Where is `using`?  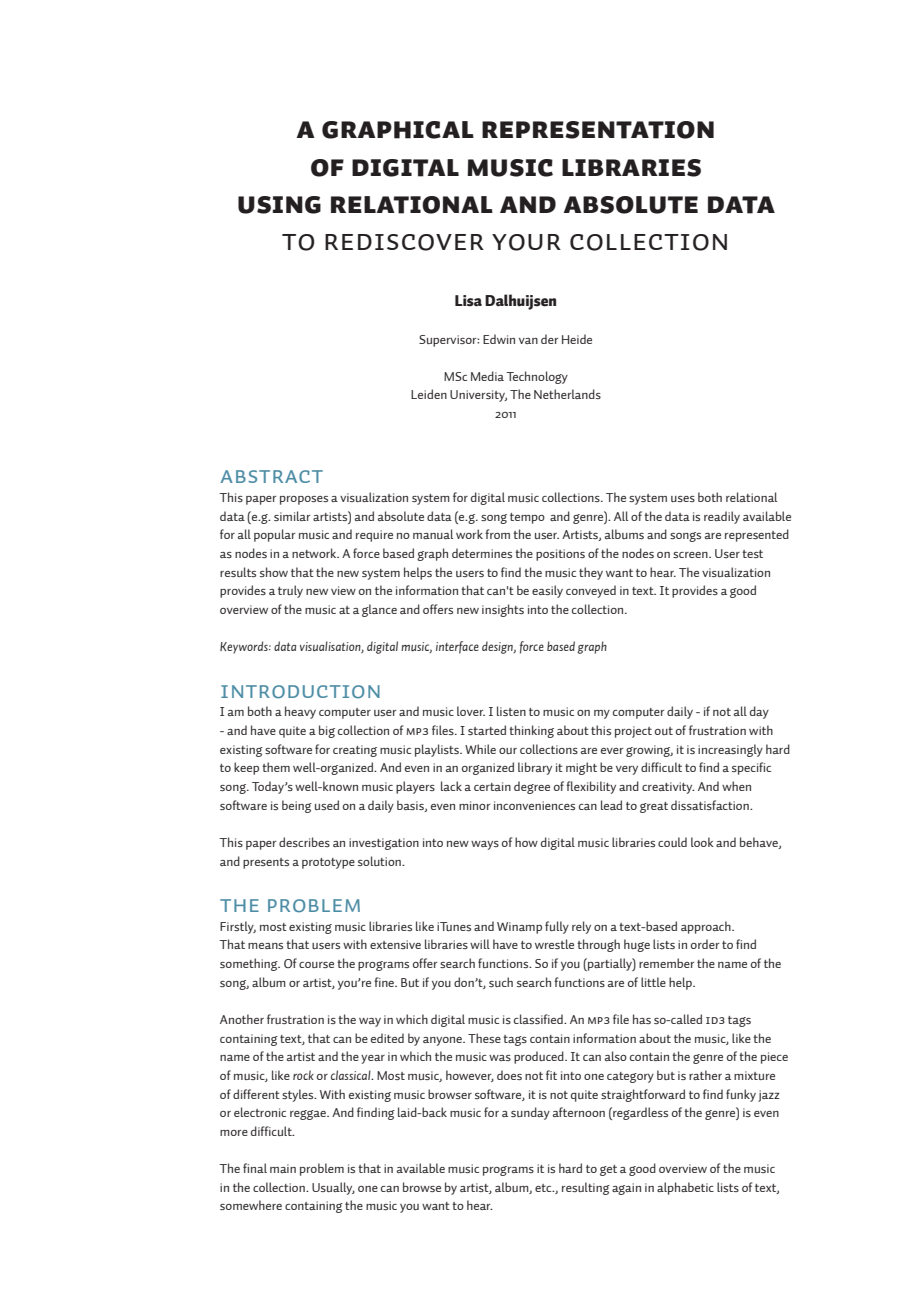
using is located at coordinates (279, 205).
